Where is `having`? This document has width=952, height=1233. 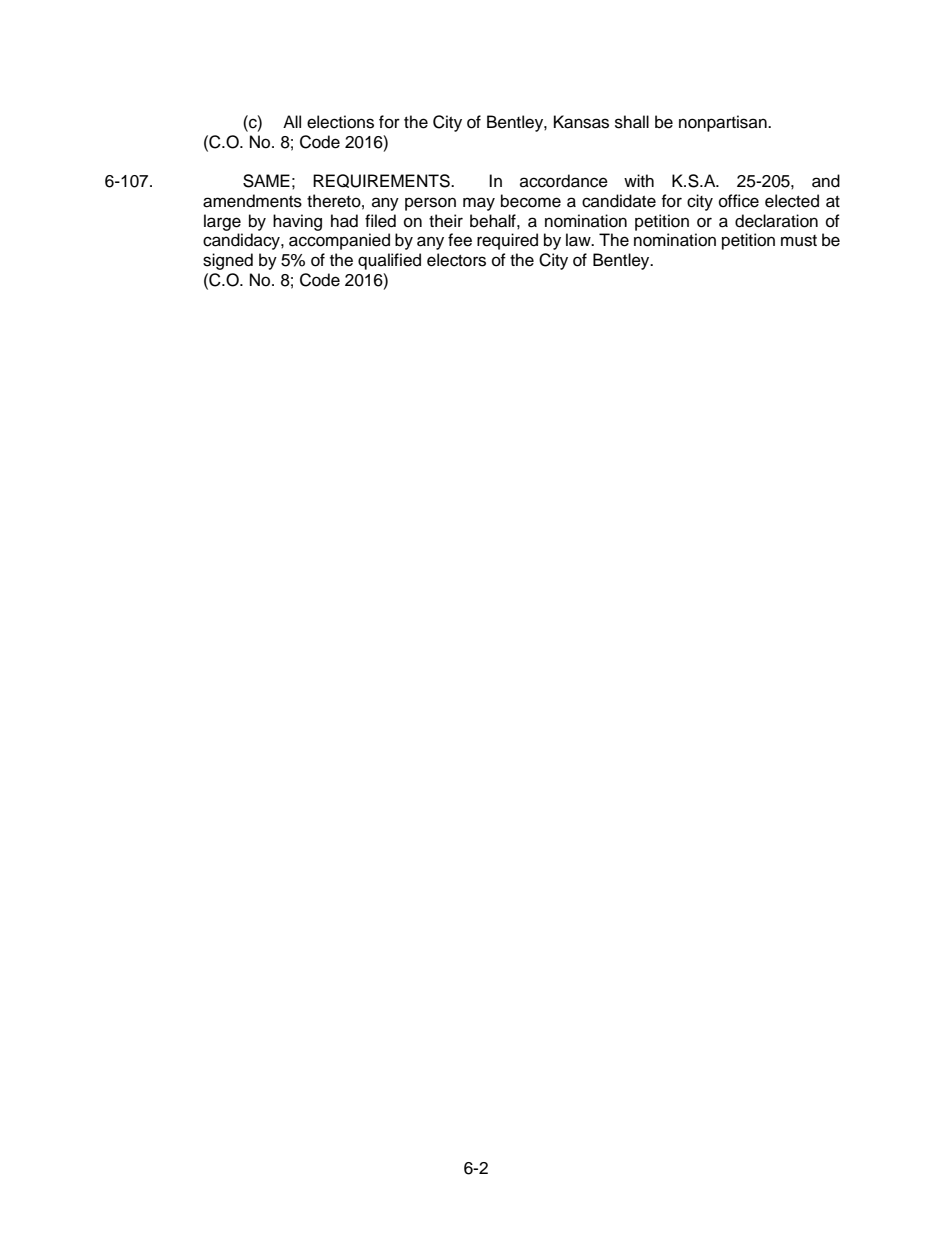
having is located at coordinates (297, 222).
